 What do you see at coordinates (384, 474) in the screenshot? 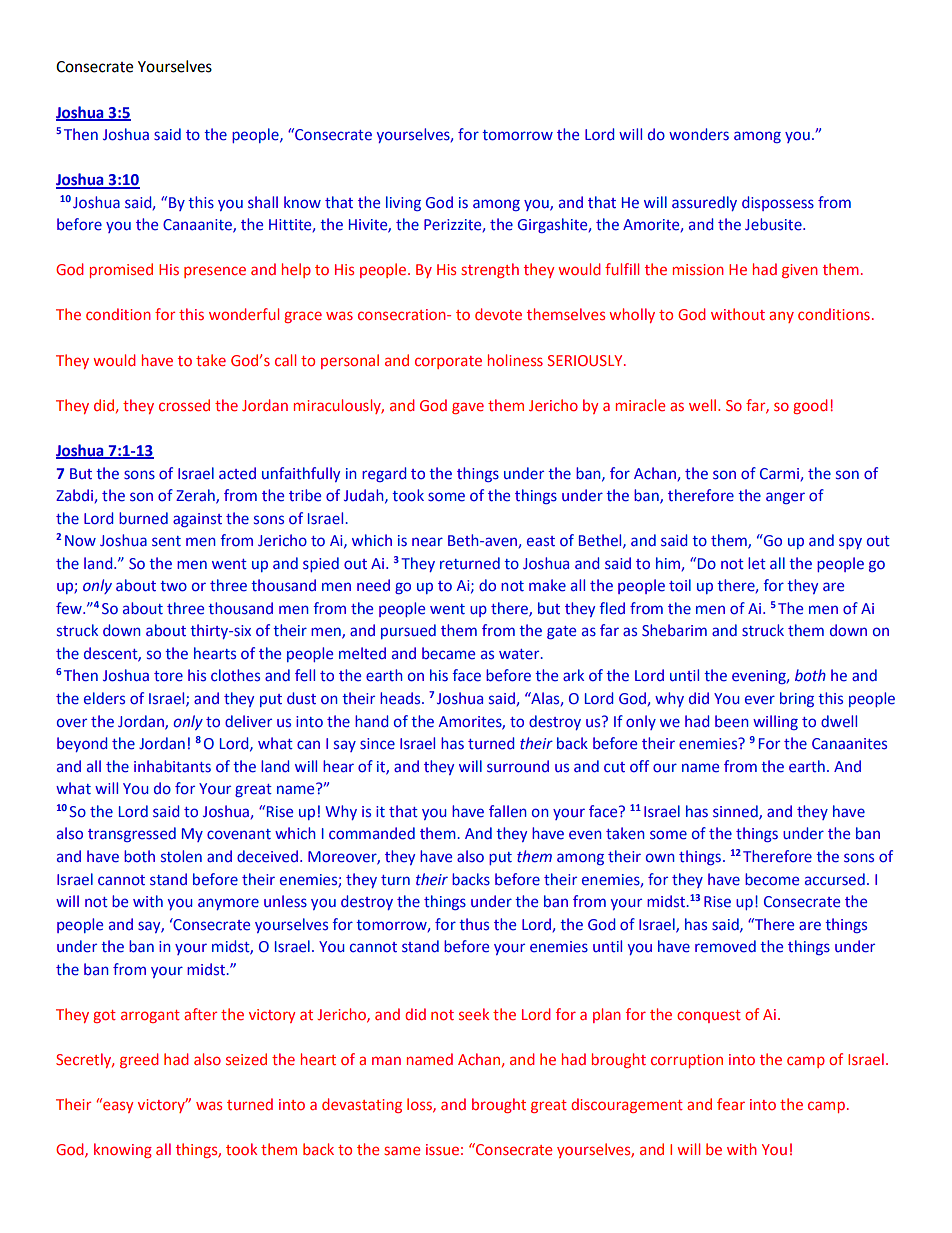
I see `regard` at bounding box center [384, 474].
